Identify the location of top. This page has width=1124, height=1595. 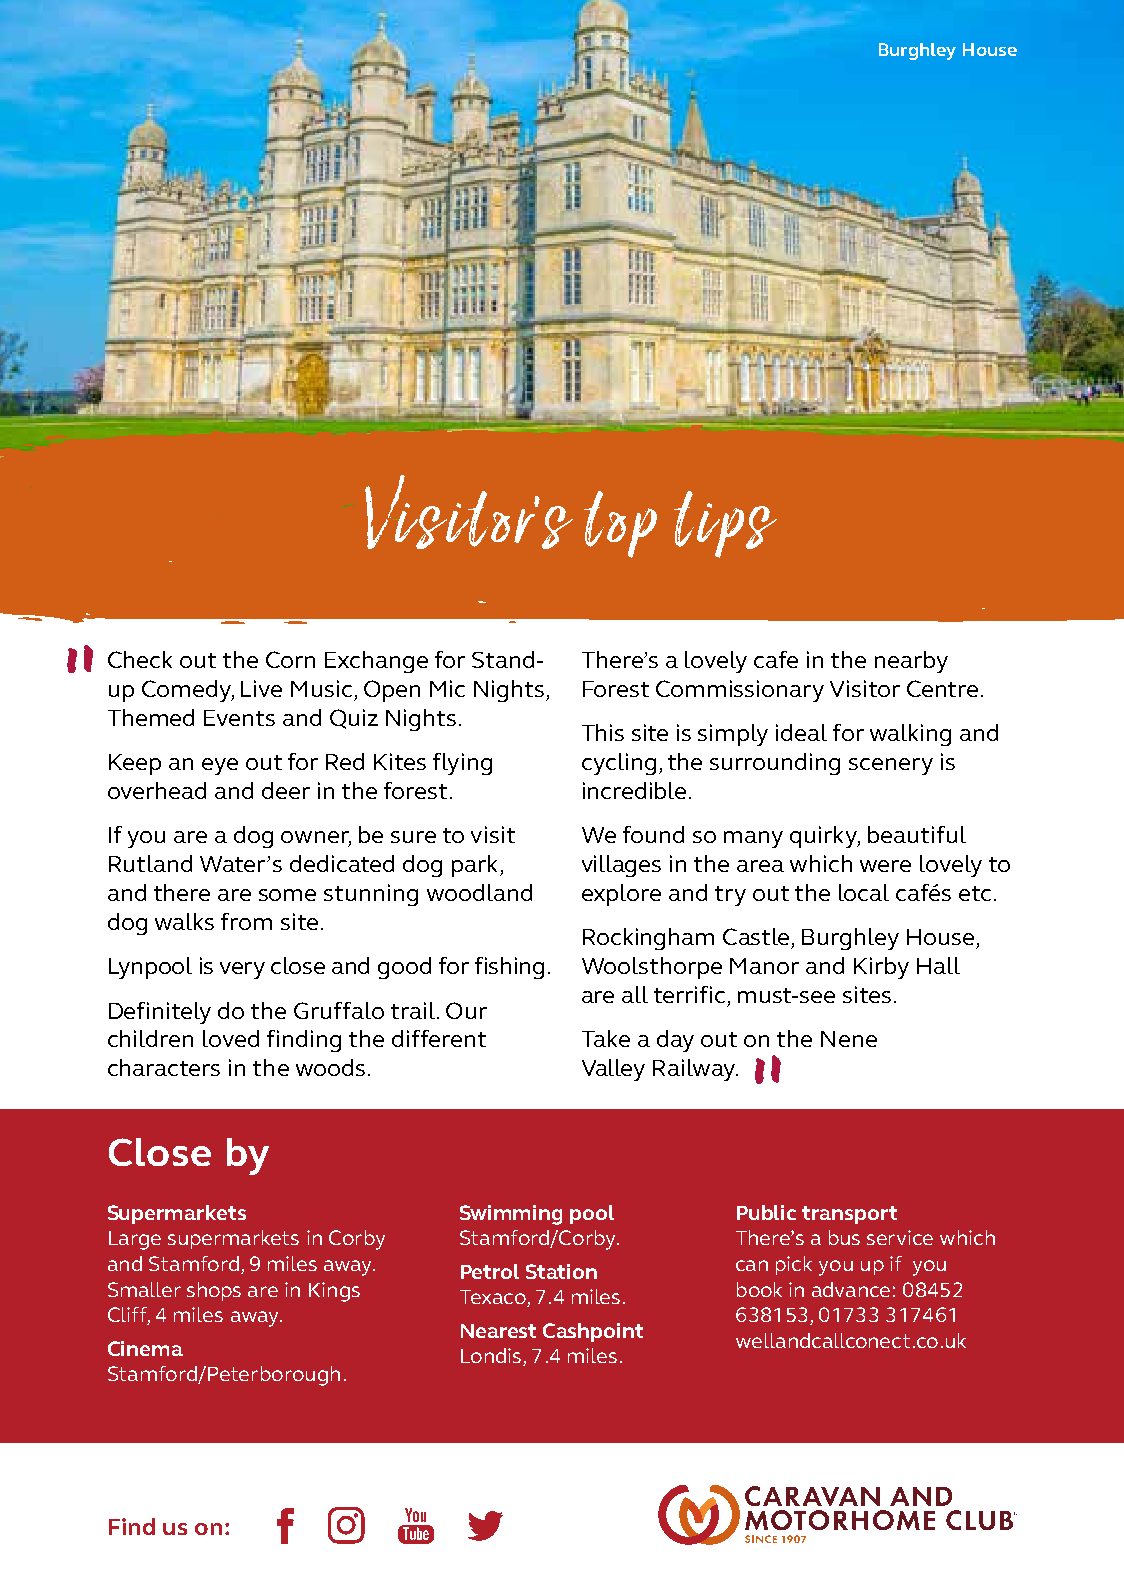
(620, 524).
